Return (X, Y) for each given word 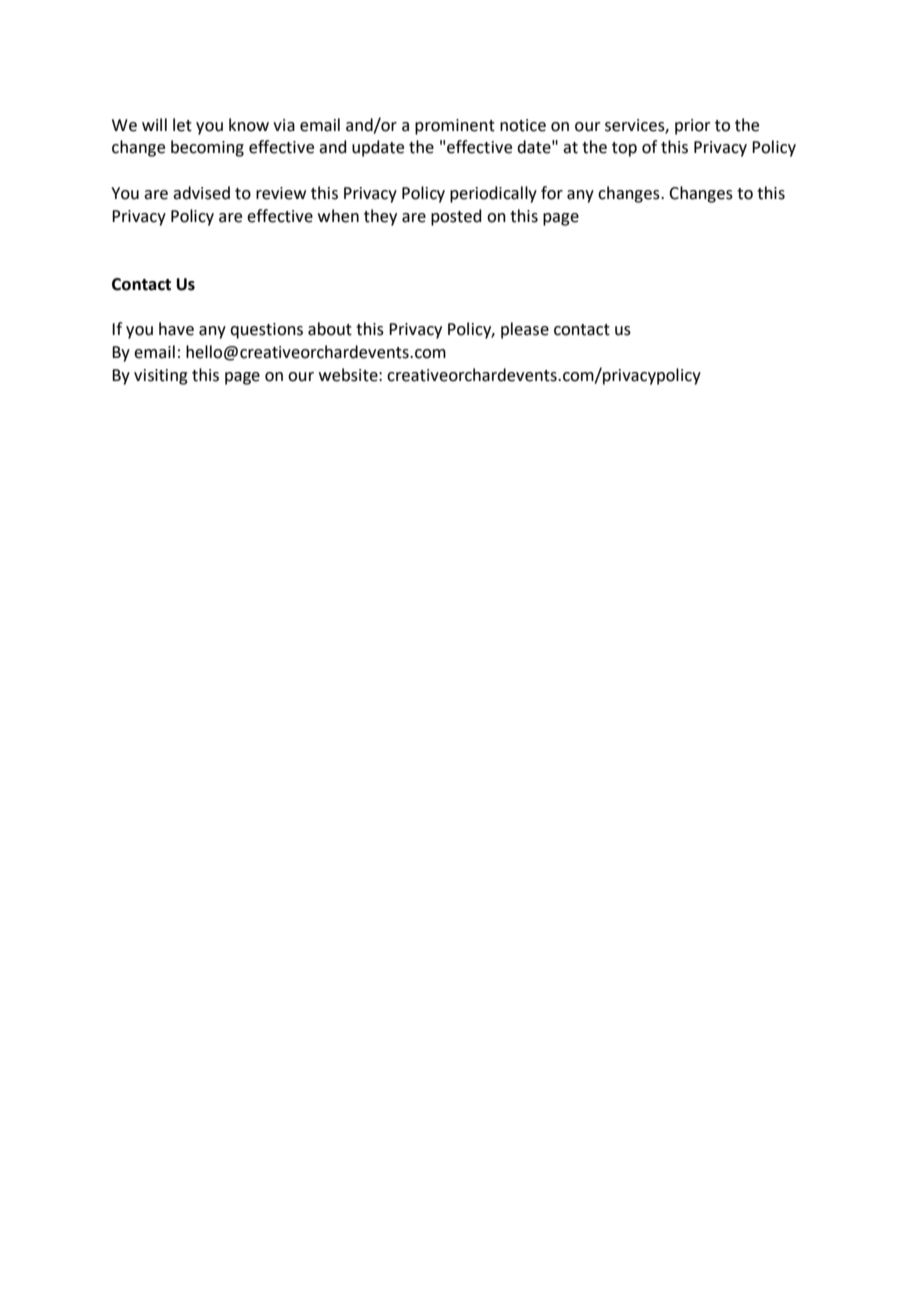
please (525, 330)
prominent (455, 127)
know (249, 125)
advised (201, 193)
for (552, 193)
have (176, 329)
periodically (493, 194)
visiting (161, 377)
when (338, 216)
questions (266, 331)
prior (693, 127)
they (380, 217)
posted (456, 217)
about (330, 329)
